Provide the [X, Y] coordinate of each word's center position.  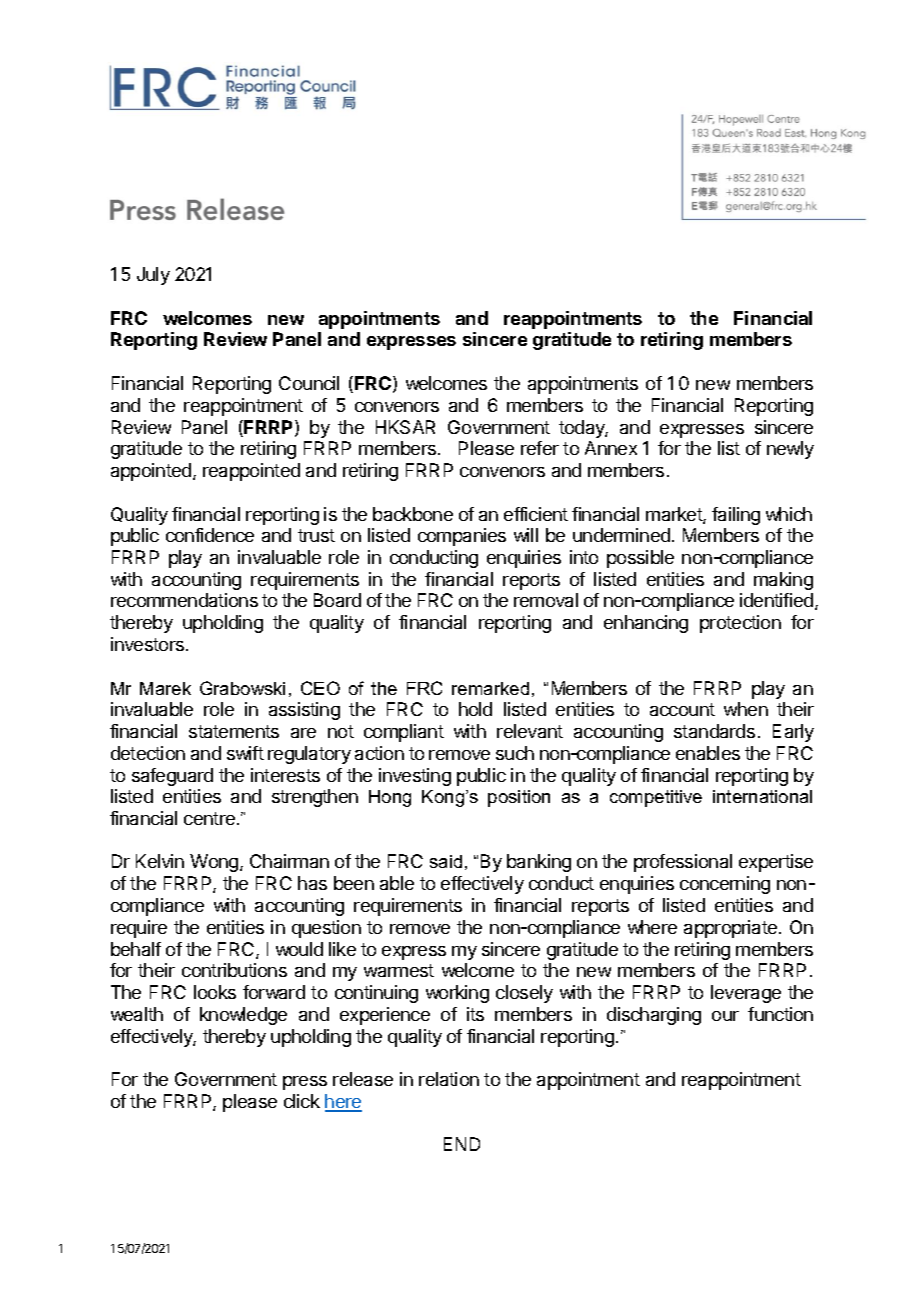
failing [736, 516]
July [153, 276]
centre [209, 818]
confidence [210, 535]
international [762, 796]
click [302, 1101]
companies [462, 537]
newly [790, 450]
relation [449, 1079]
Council [309, 383]
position [519, 798]
